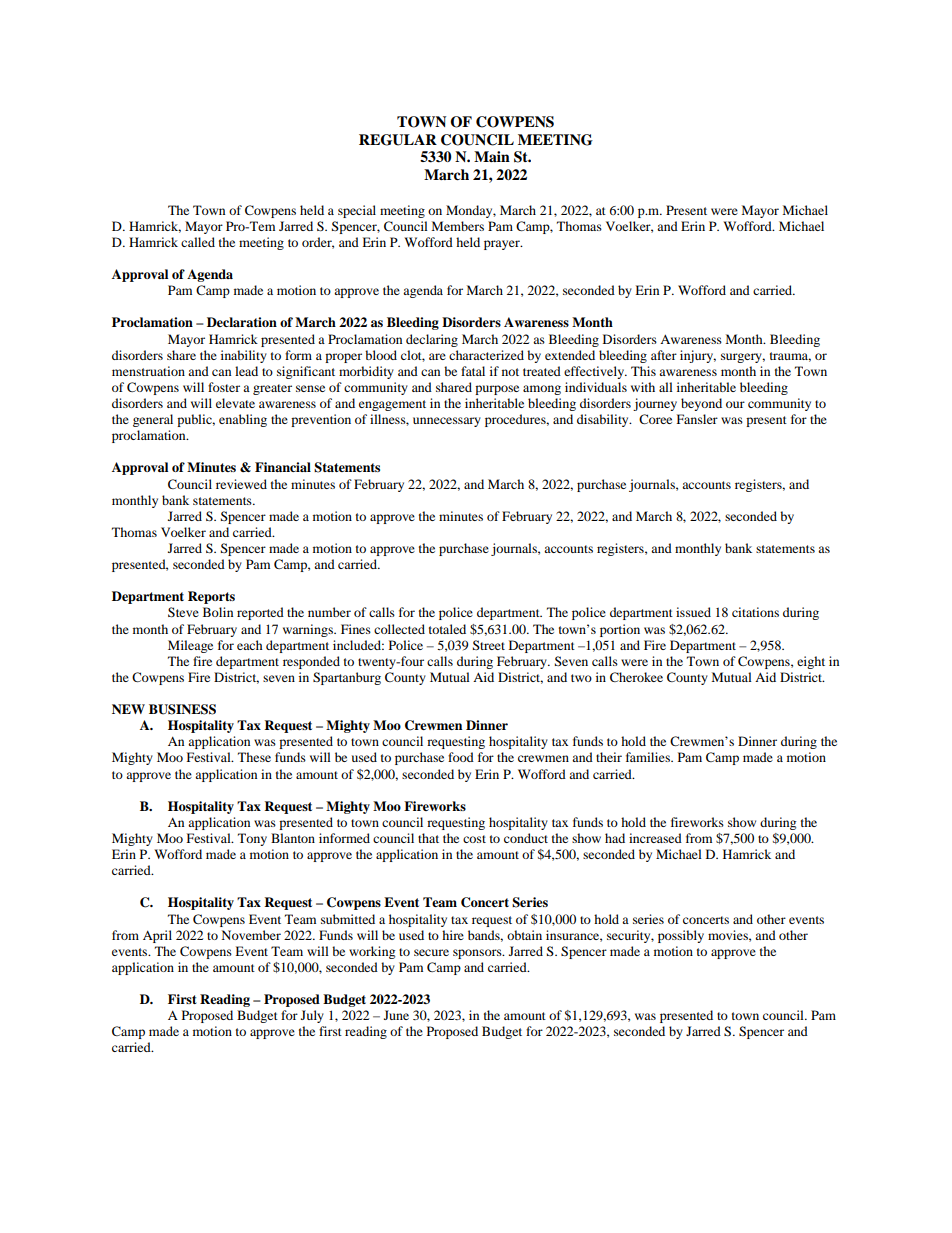 This screenshot has height=1233, width=952. Describe the element at coordinates (251, 935) in the screenshot. I see `November` at that location.
